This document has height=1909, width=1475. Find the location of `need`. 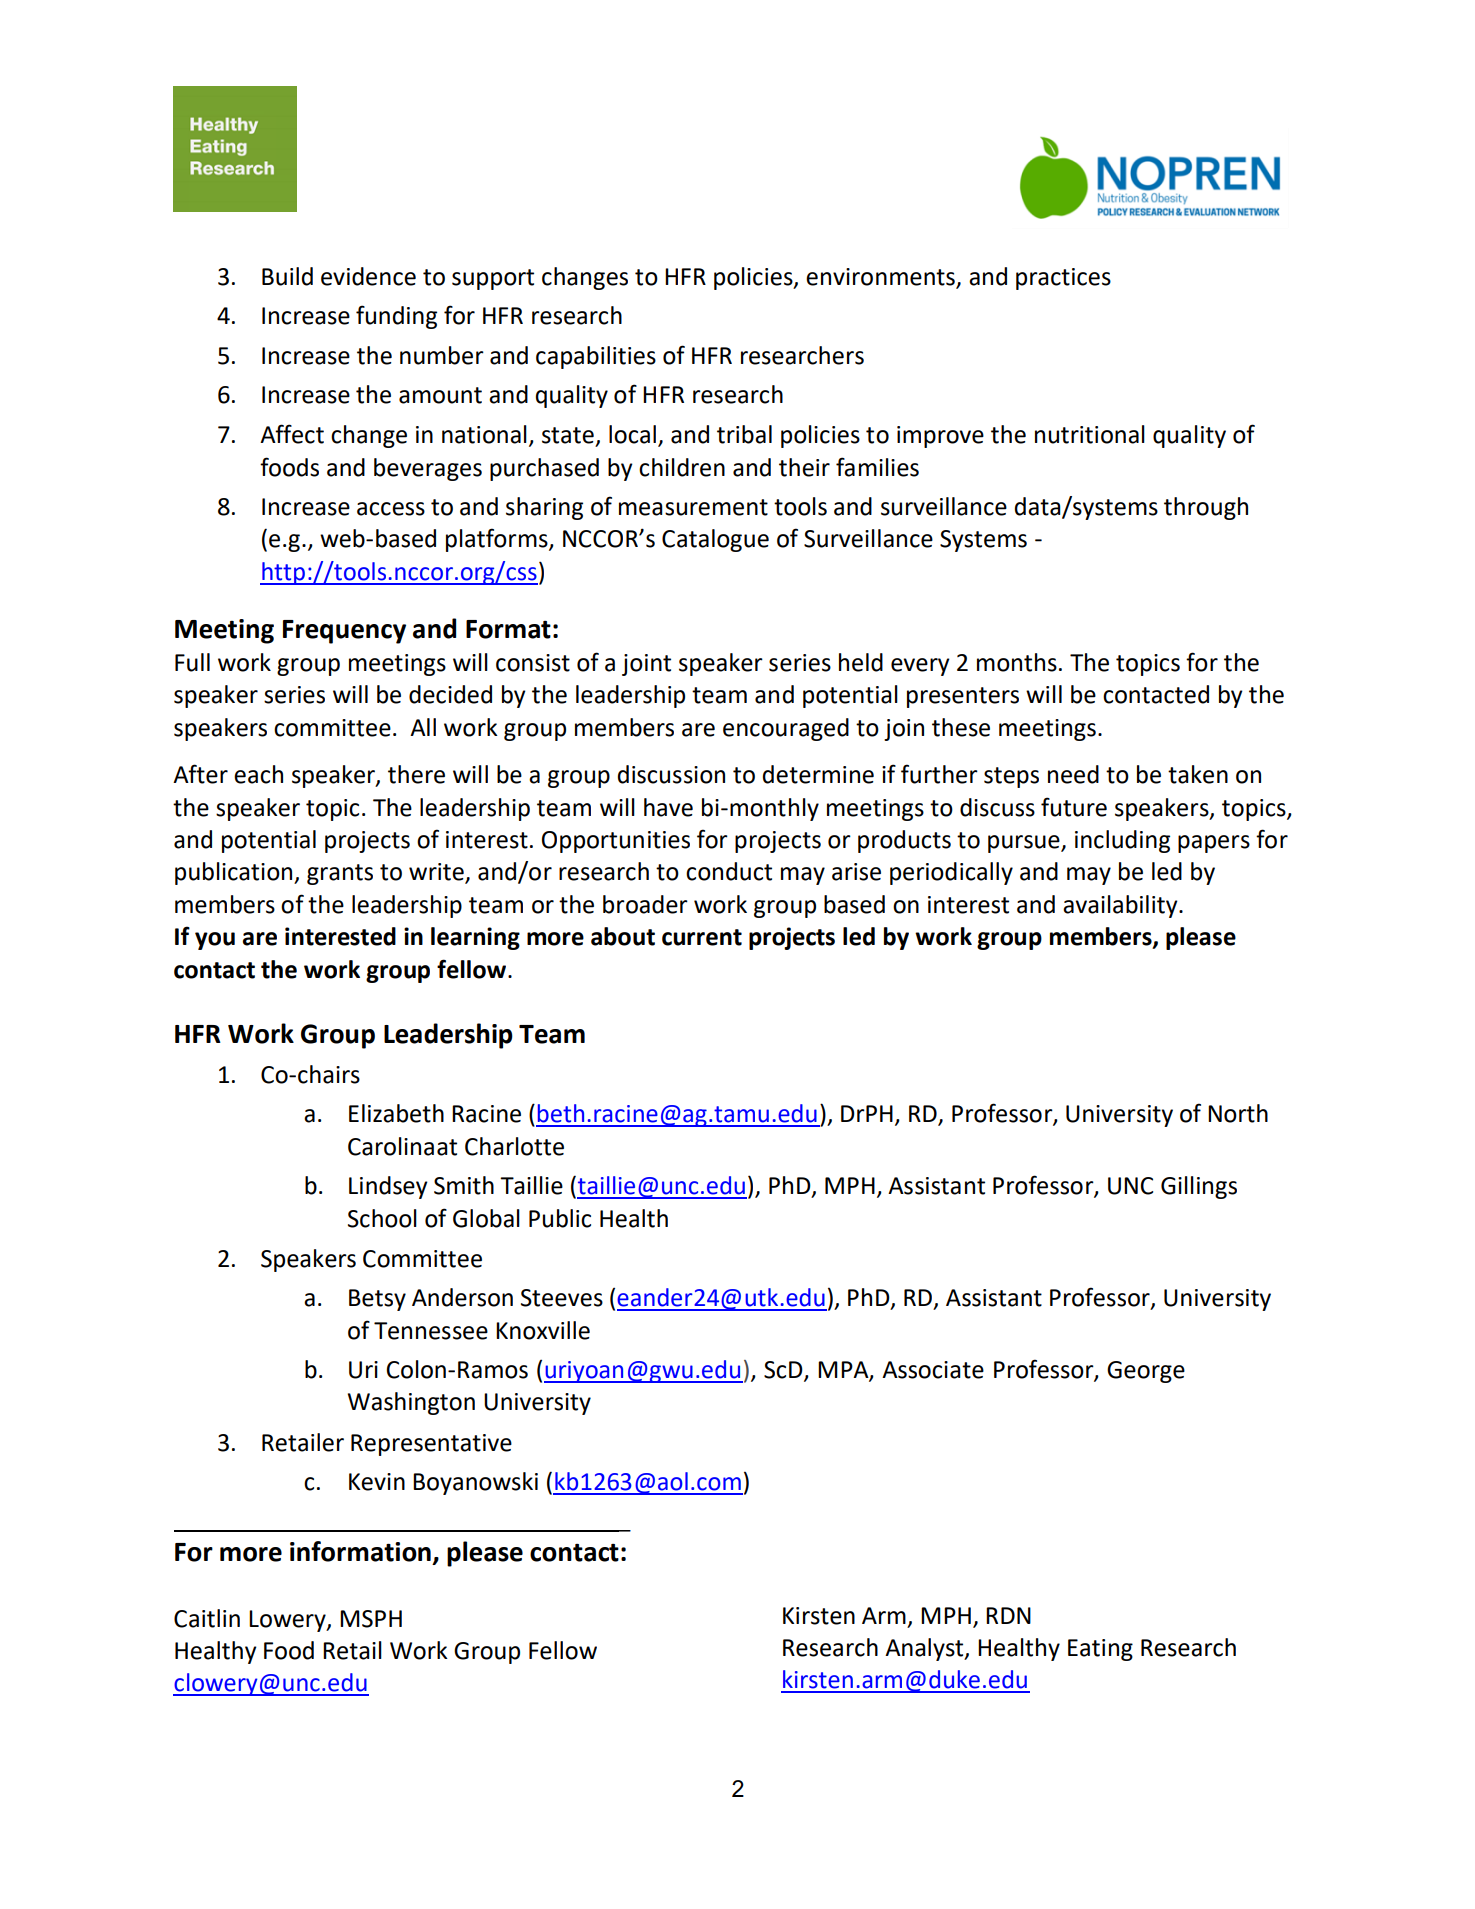

need is located at coordinates (1073, 774).
